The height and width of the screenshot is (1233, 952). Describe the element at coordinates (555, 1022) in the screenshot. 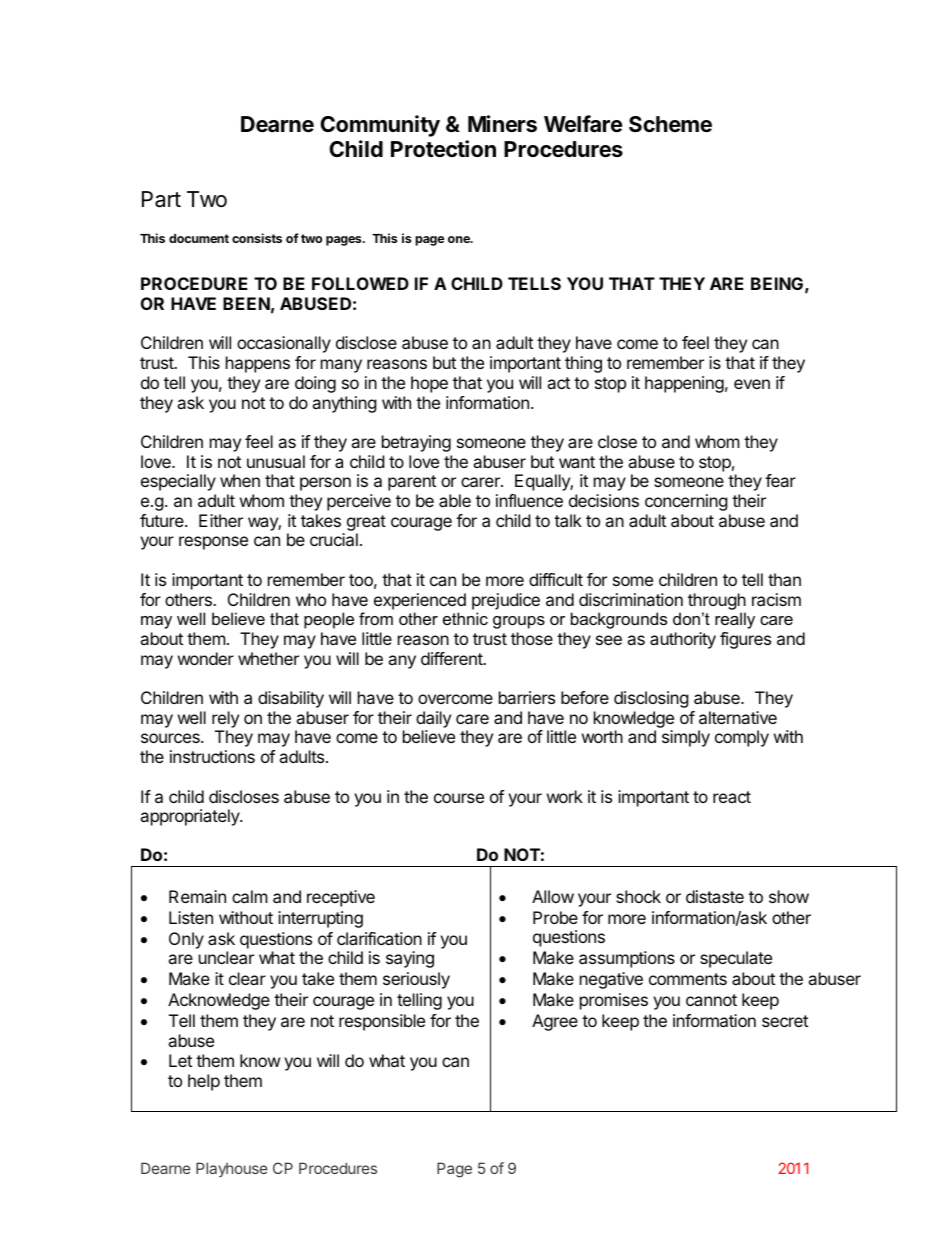

I see `Agree` at that location.
